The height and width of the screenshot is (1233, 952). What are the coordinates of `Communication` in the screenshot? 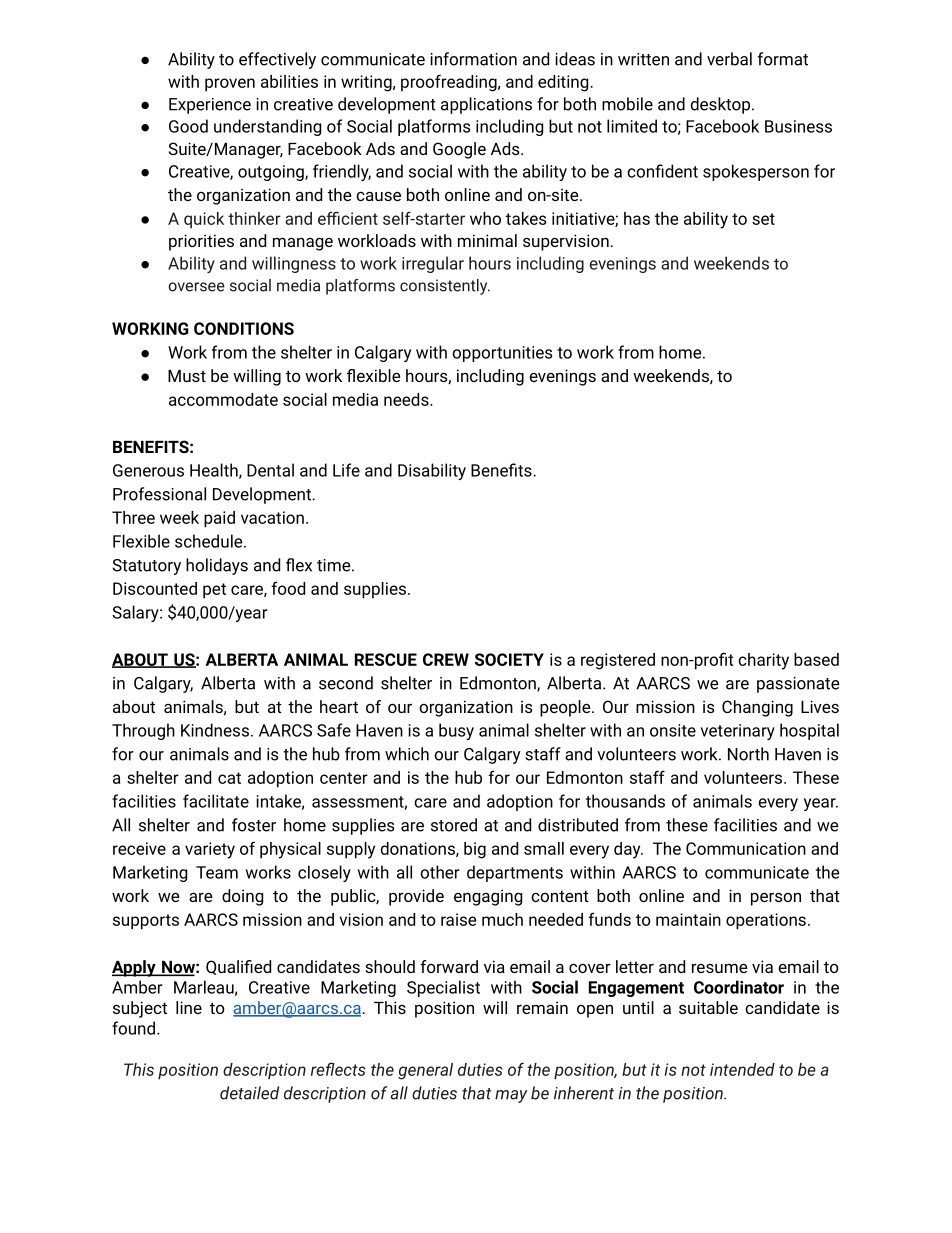 It's located at (746, 848).
